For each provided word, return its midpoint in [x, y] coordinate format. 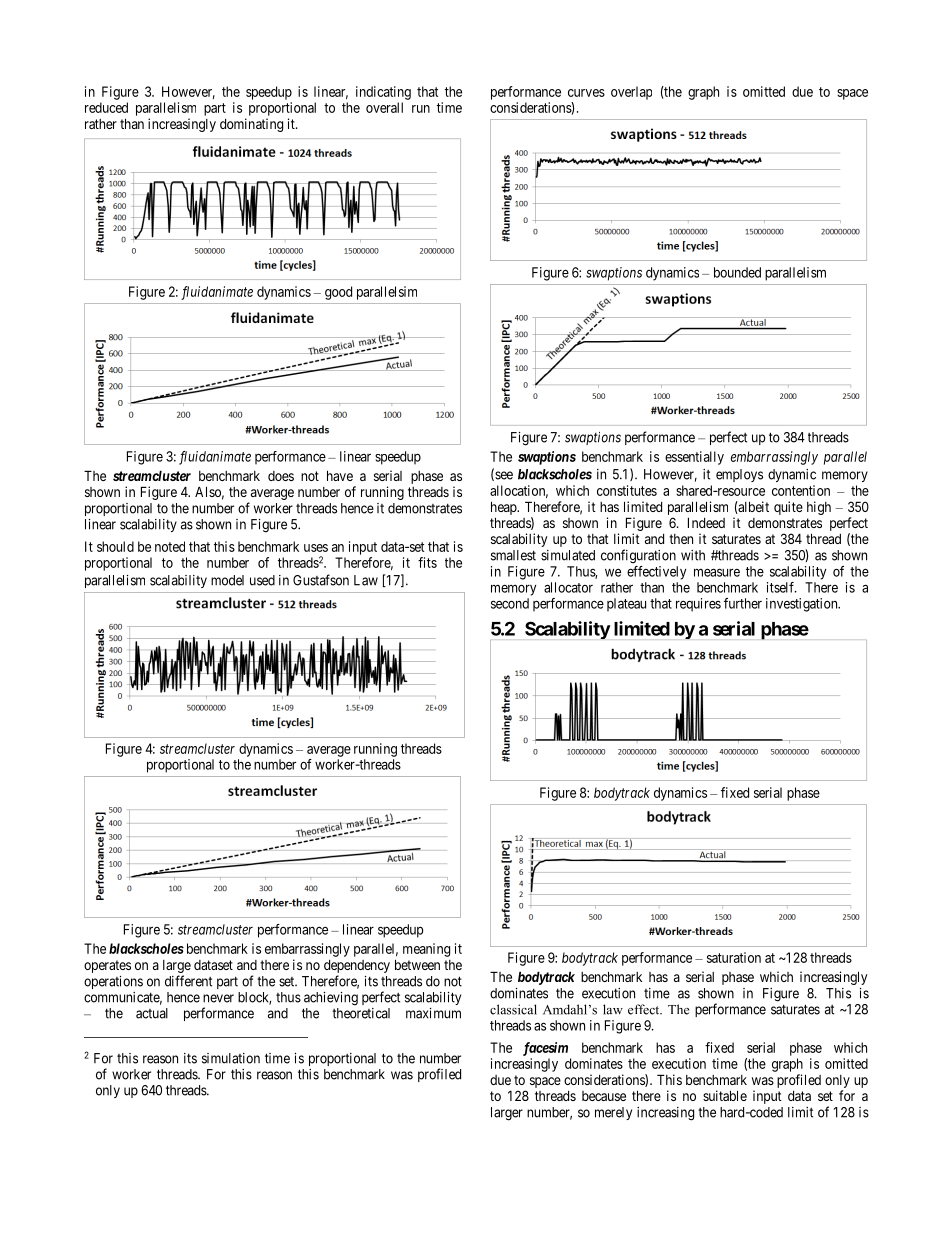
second [510, 603]
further [743, 603]
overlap [631, 93]
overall [384, 107]
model [227, 580]
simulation [231, 1058]
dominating [251, 125]
